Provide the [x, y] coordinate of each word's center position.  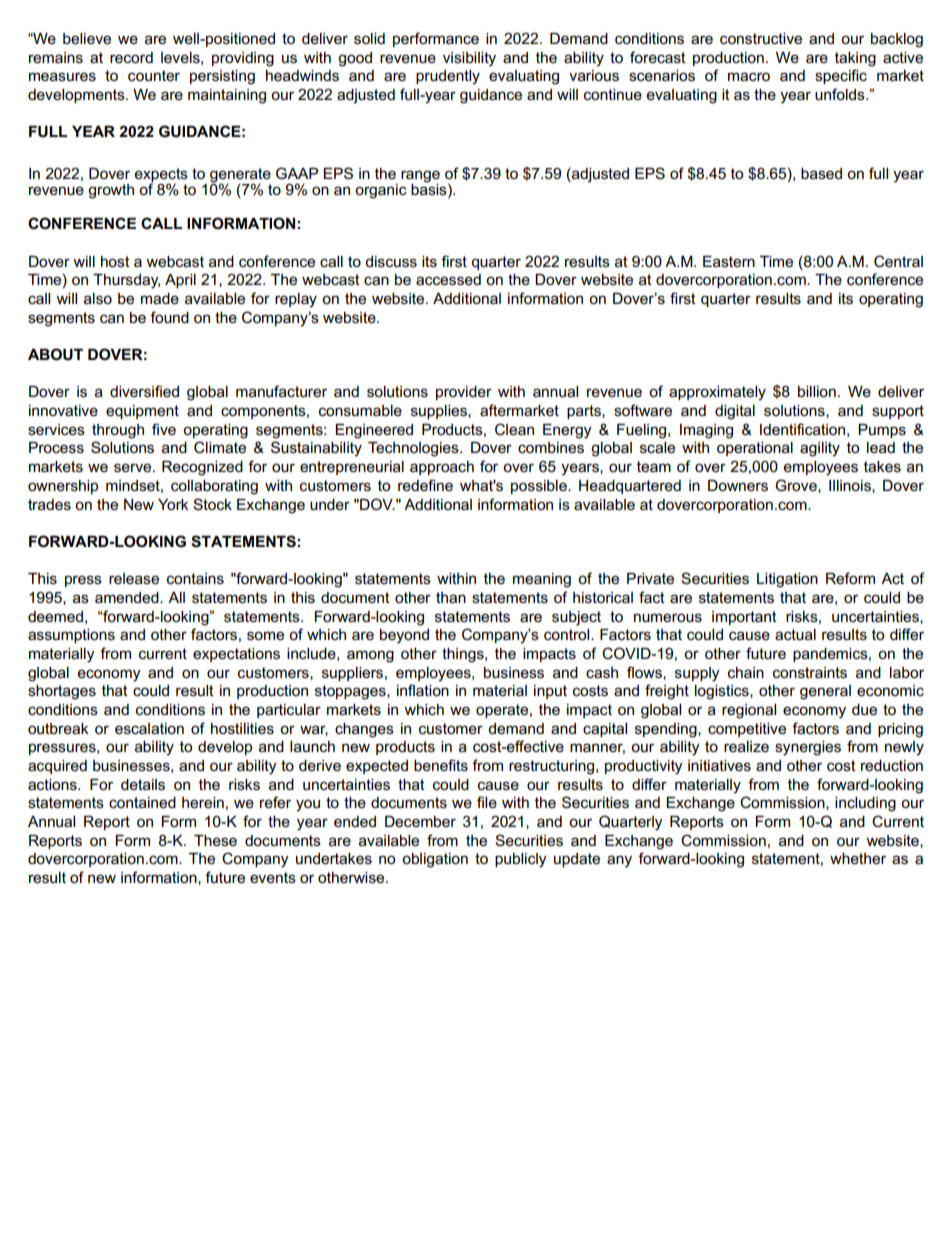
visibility [469, 59]
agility [820, 449]
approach [442, 468]
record [131, 57]
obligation [435, 860]
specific [841, 76]
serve [134, 468]
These [215, 840]
